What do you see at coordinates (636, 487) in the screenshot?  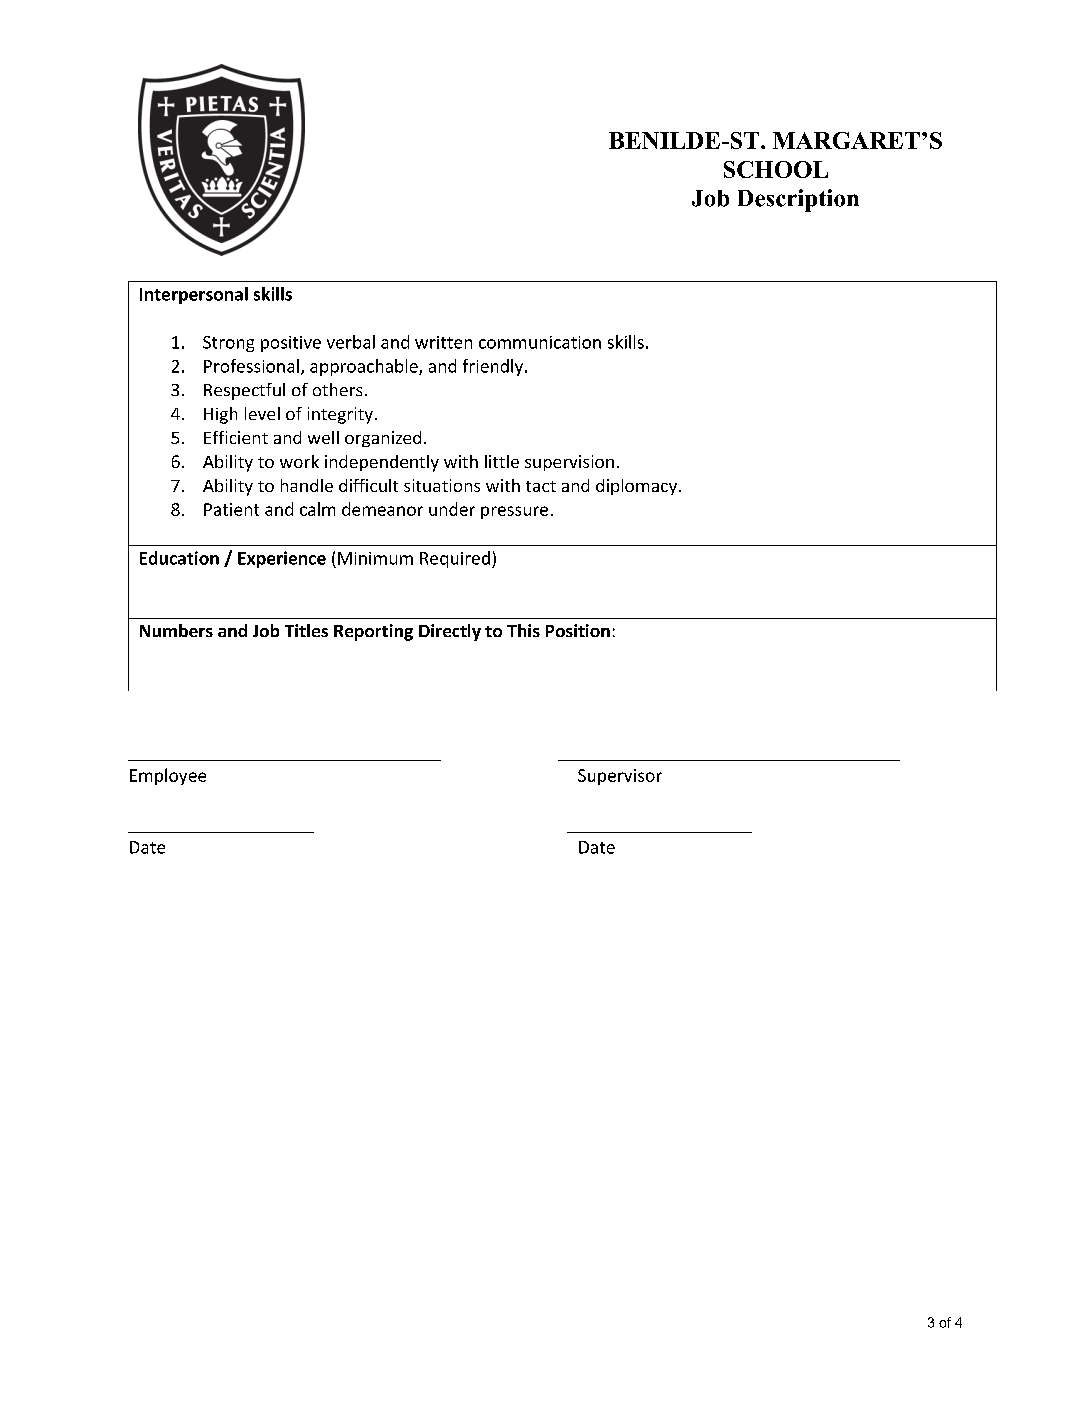 I see `diplomacy` at bounding box center [636, 487].
